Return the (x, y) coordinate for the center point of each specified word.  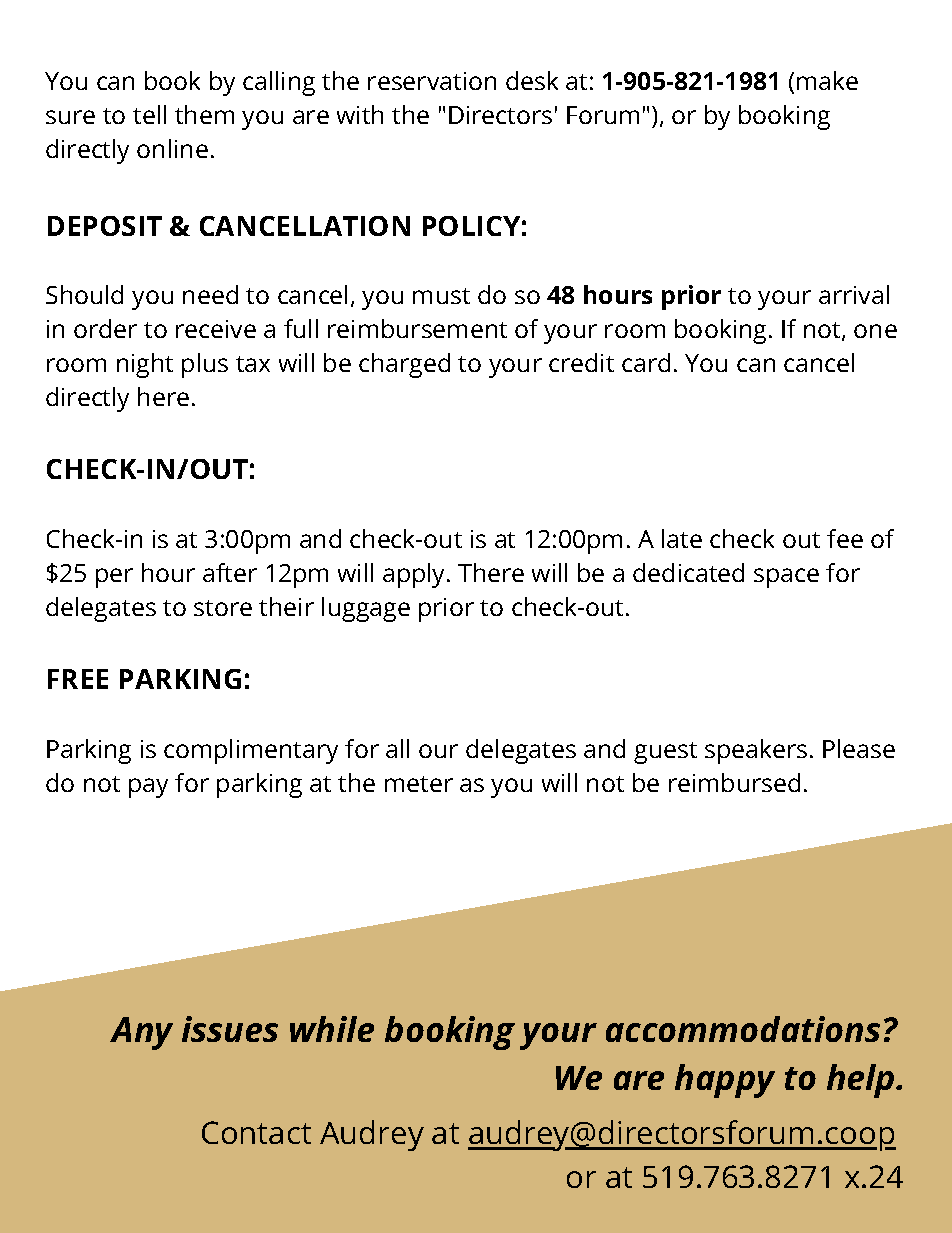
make (827, 80)
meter (419, 784)
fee (845, 538)
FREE (78, 679)
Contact (256, 1132)
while (332, 1029)
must (441, 296)
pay (148, 788)
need (210, 294)
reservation (432, 81)
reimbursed (734, 782)
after (230, 572)
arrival (854, 294)
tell (149, 114)
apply (415, 575)
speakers (756, 751)
